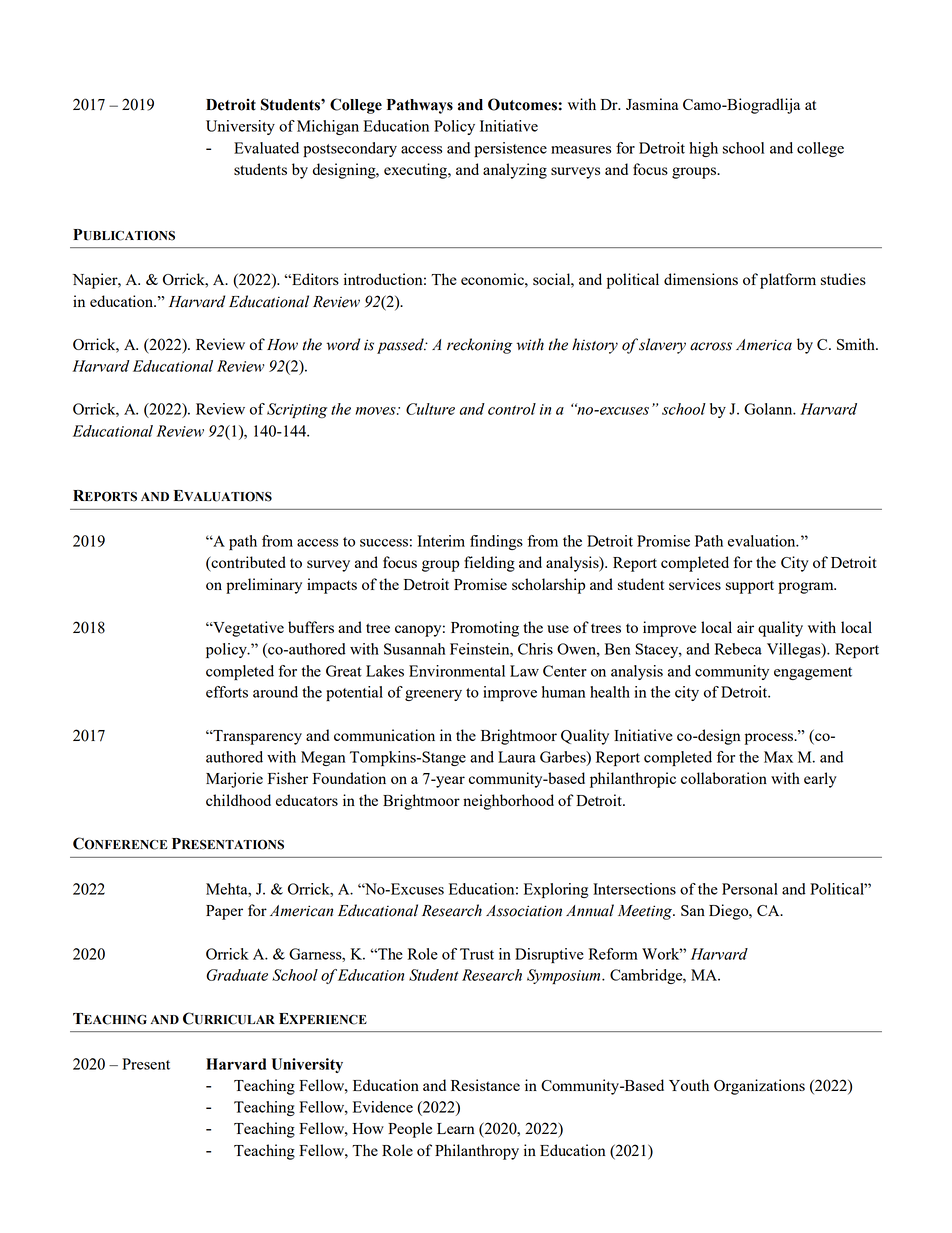 This image has width=952, height=1233. What do you see at coordinates (535, 649) in the image?
I see `Chris` at bounding box center [535, 649].
